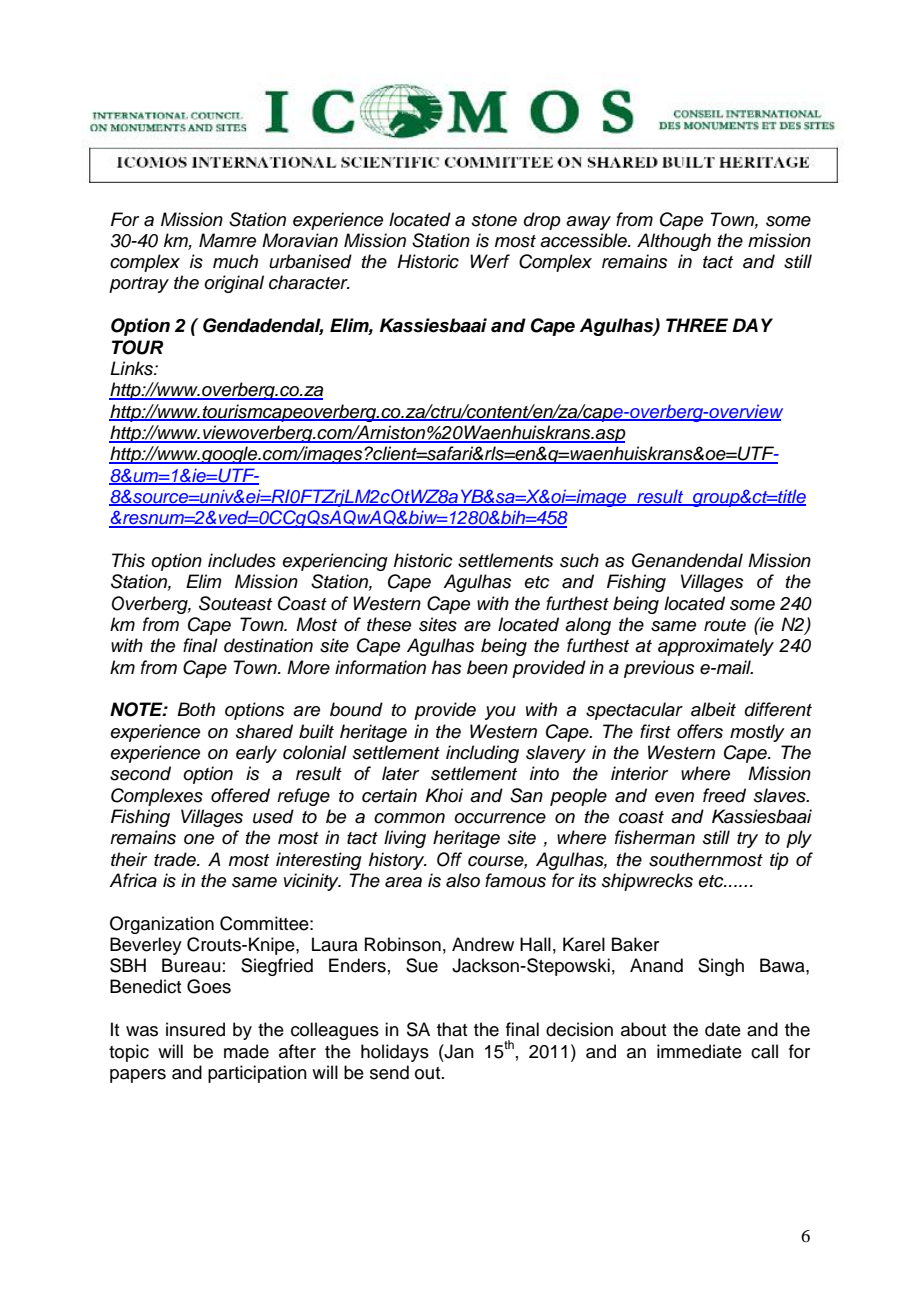 This screenshot has height=1302, width=924. What do you see at coordinates (452, 1029) in the screenshot?
I see `that` at bounding box center [452, 1029].
